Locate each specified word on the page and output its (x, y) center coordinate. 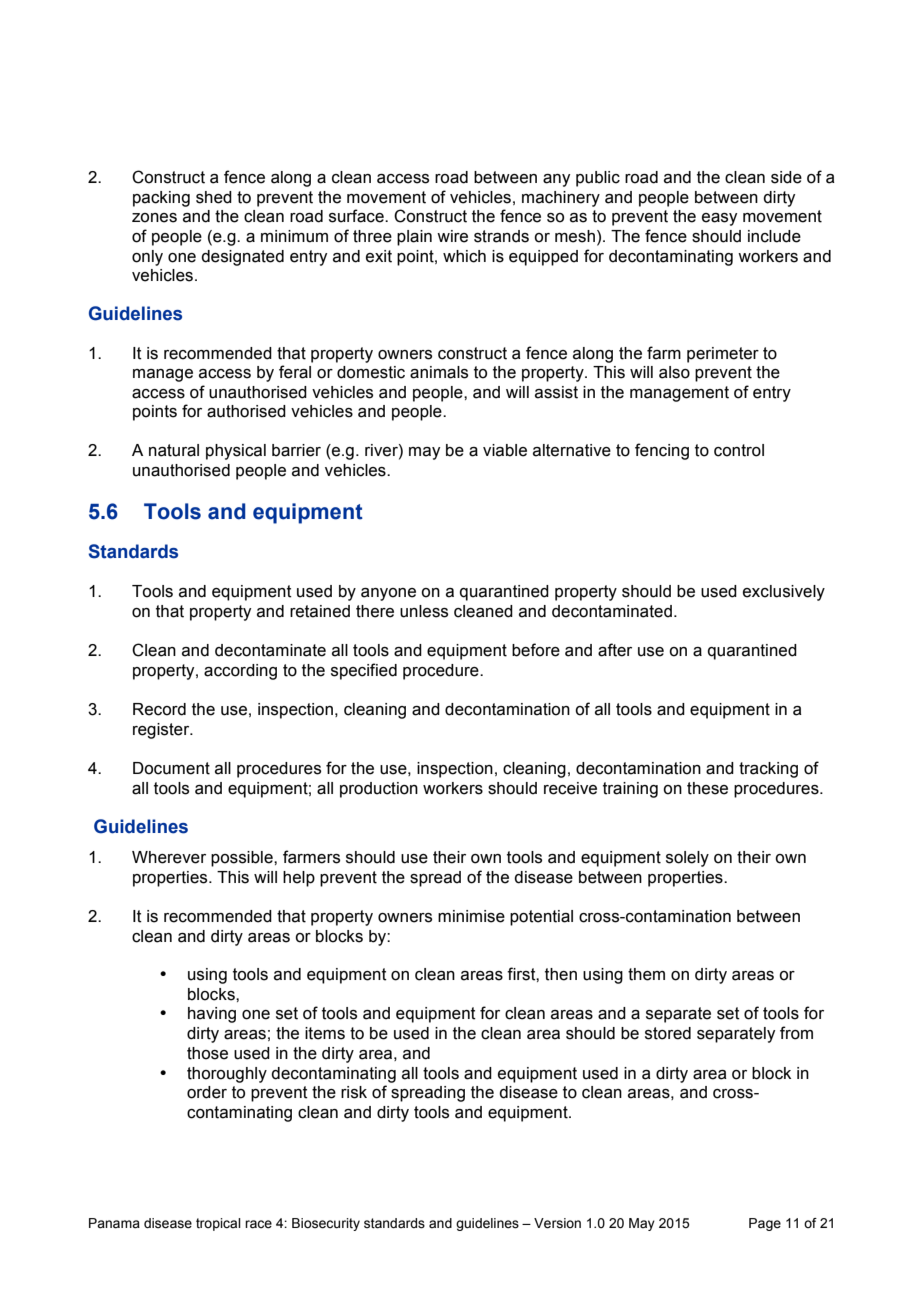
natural (174, 450)
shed (214, 197)
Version (557, 1223)
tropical (218, 1224)
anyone (388, 594)
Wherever (169, 857)
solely (687, 859)
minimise (471, 916)
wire (452, 236)
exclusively (784, 593)
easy (719, 219)
